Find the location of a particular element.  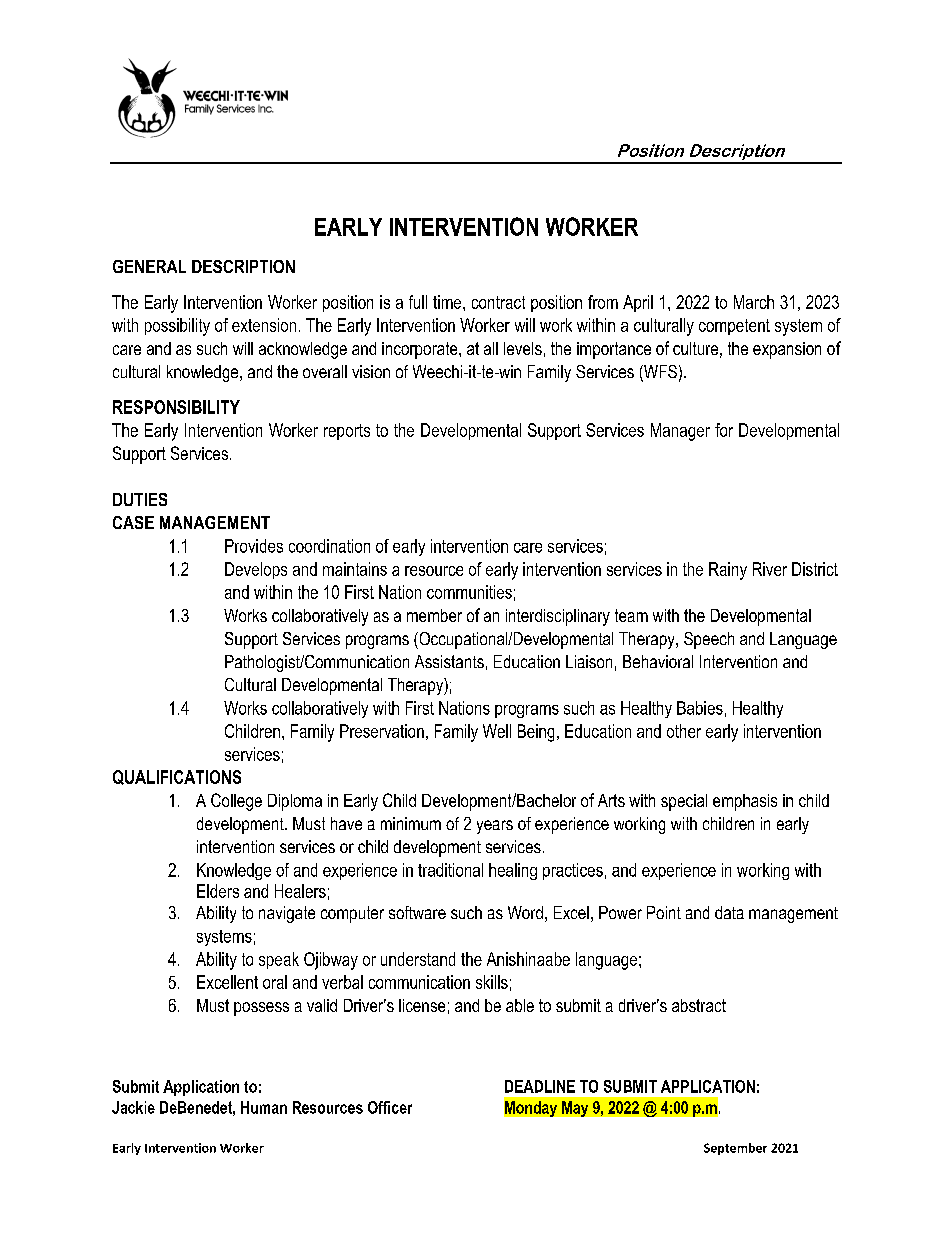

March is located at coordinates (754, 302).
